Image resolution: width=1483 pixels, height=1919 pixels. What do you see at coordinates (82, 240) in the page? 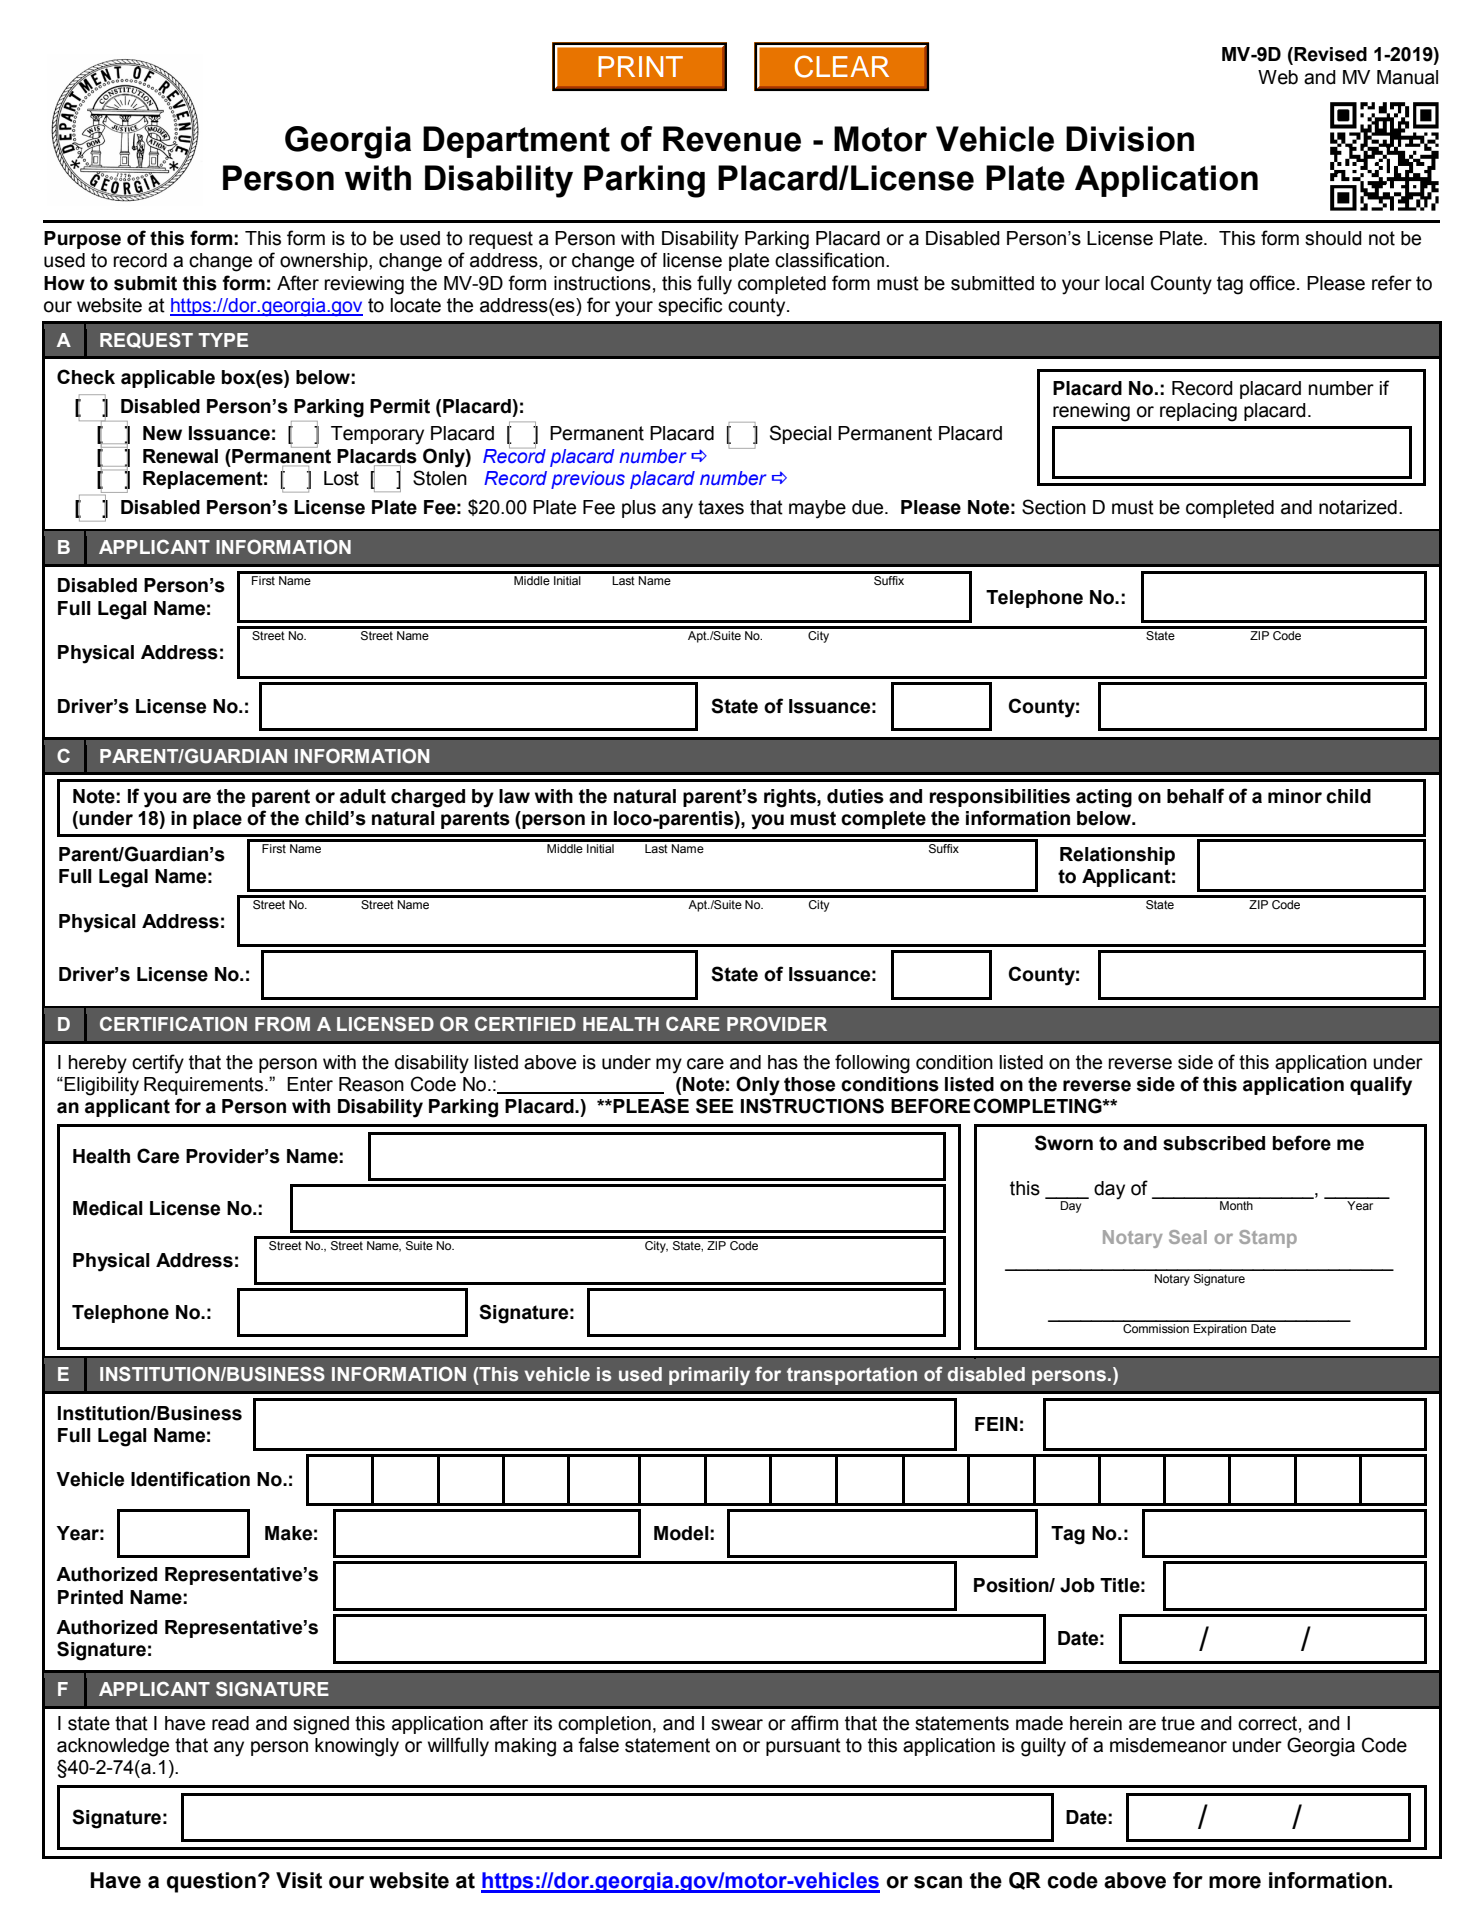
I see `Purpose` at bounding box center [82, 240].
